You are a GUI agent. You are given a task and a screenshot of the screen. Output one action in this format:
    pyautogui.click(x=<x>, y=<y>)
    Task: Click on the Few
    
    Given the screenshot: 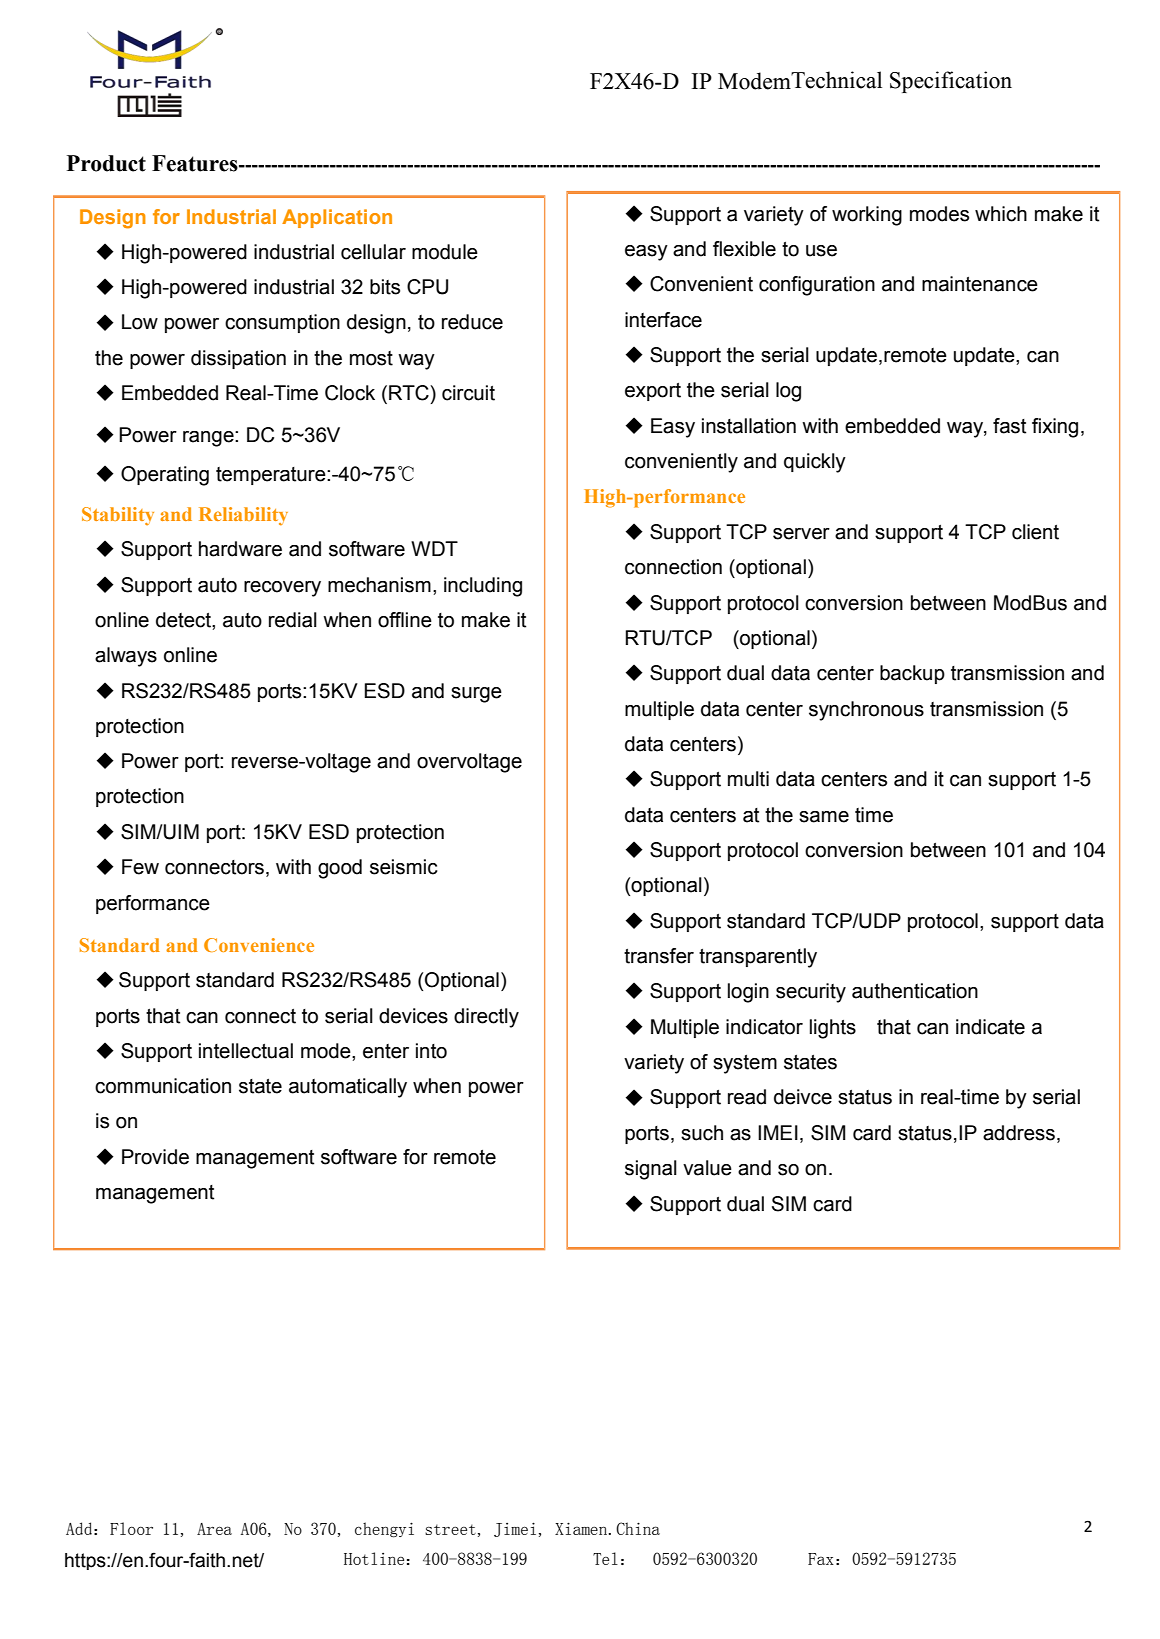 What is the action you would take?
    pyautogui.click(x=140, y=867)
